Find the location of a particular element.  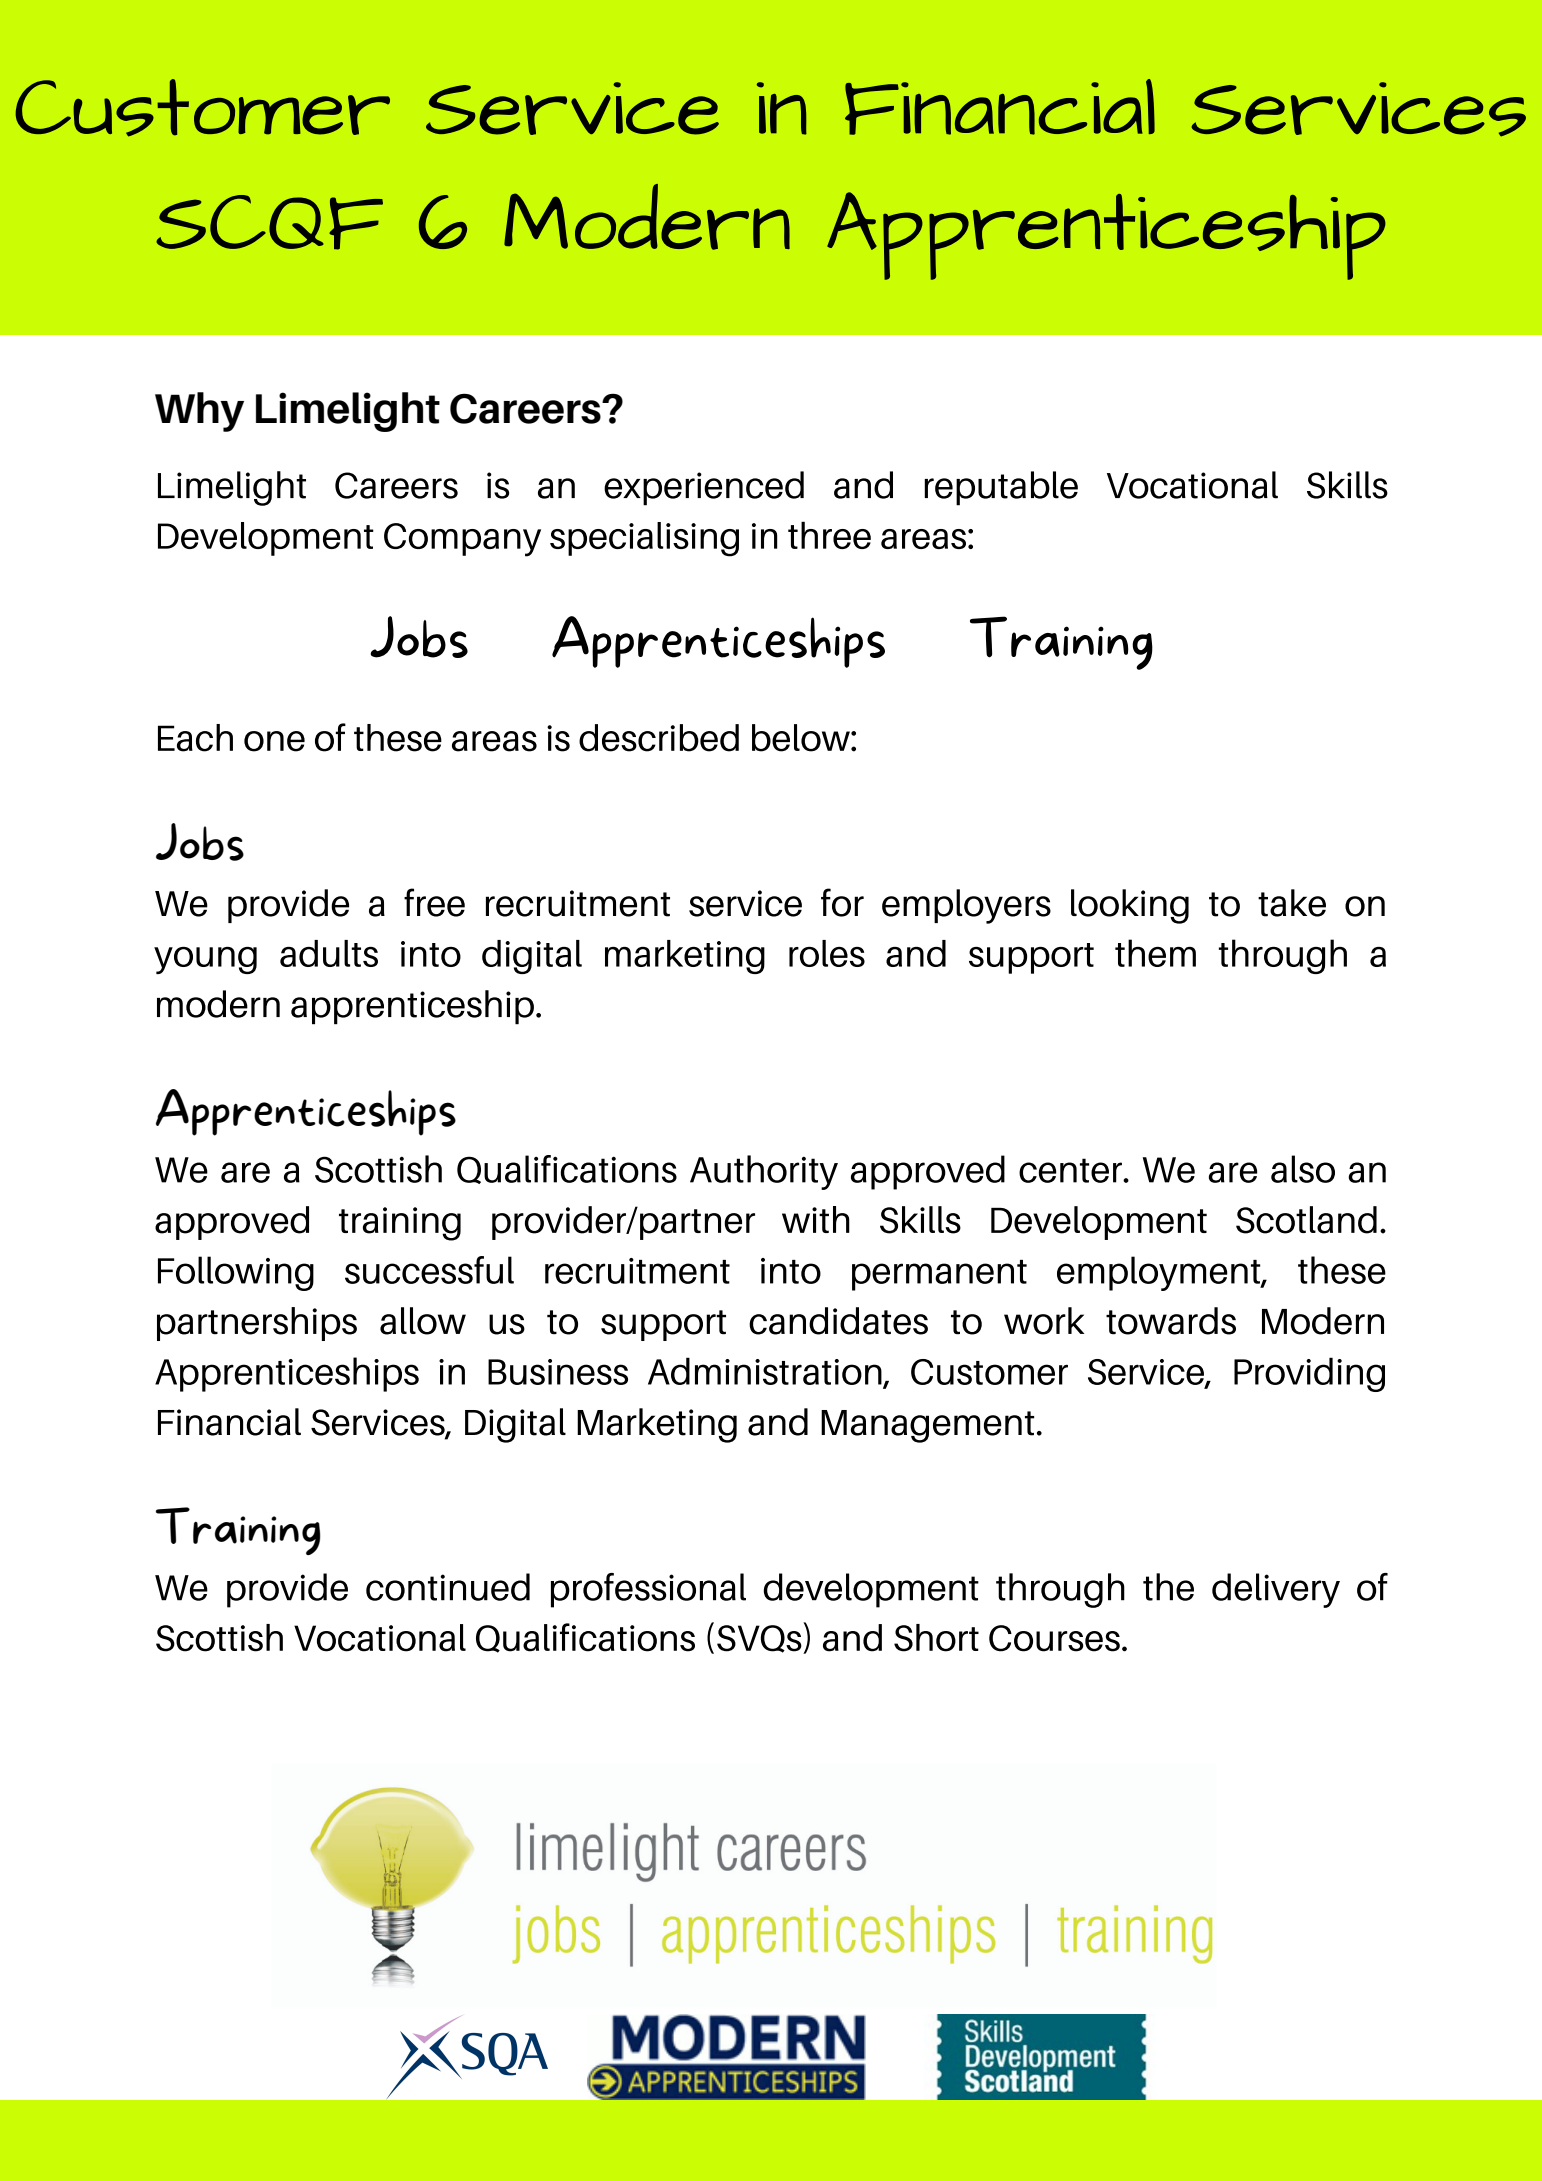

reputable is located at coordinates (1001, 488).
